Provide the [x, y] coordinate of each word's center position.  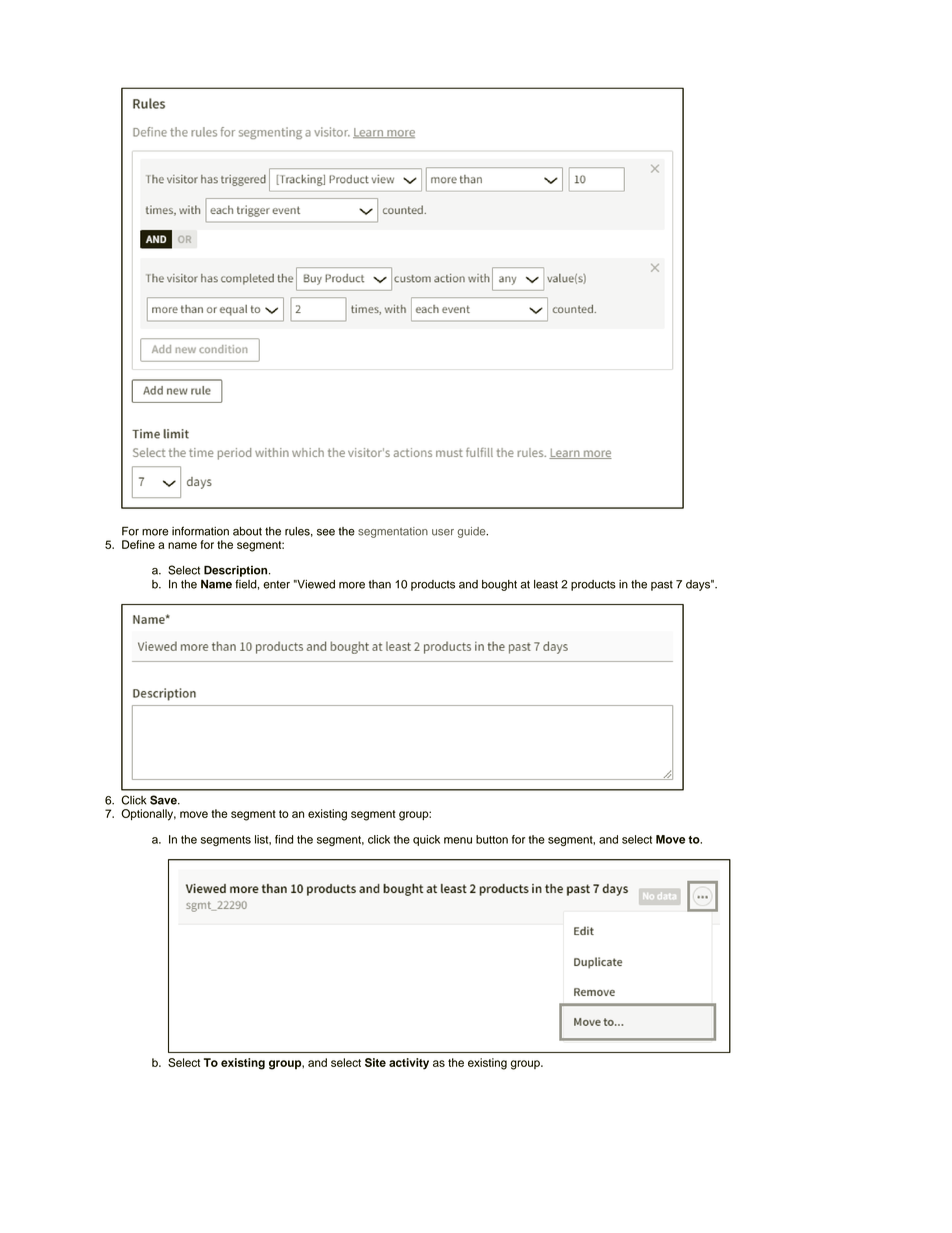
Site [375, 1062]
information [200, 531]
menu [458, 840]
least [546, 584]
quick [426, 840]
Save [164, 800]
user [443, 532]
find [284, 839]
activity [409, 1064]
